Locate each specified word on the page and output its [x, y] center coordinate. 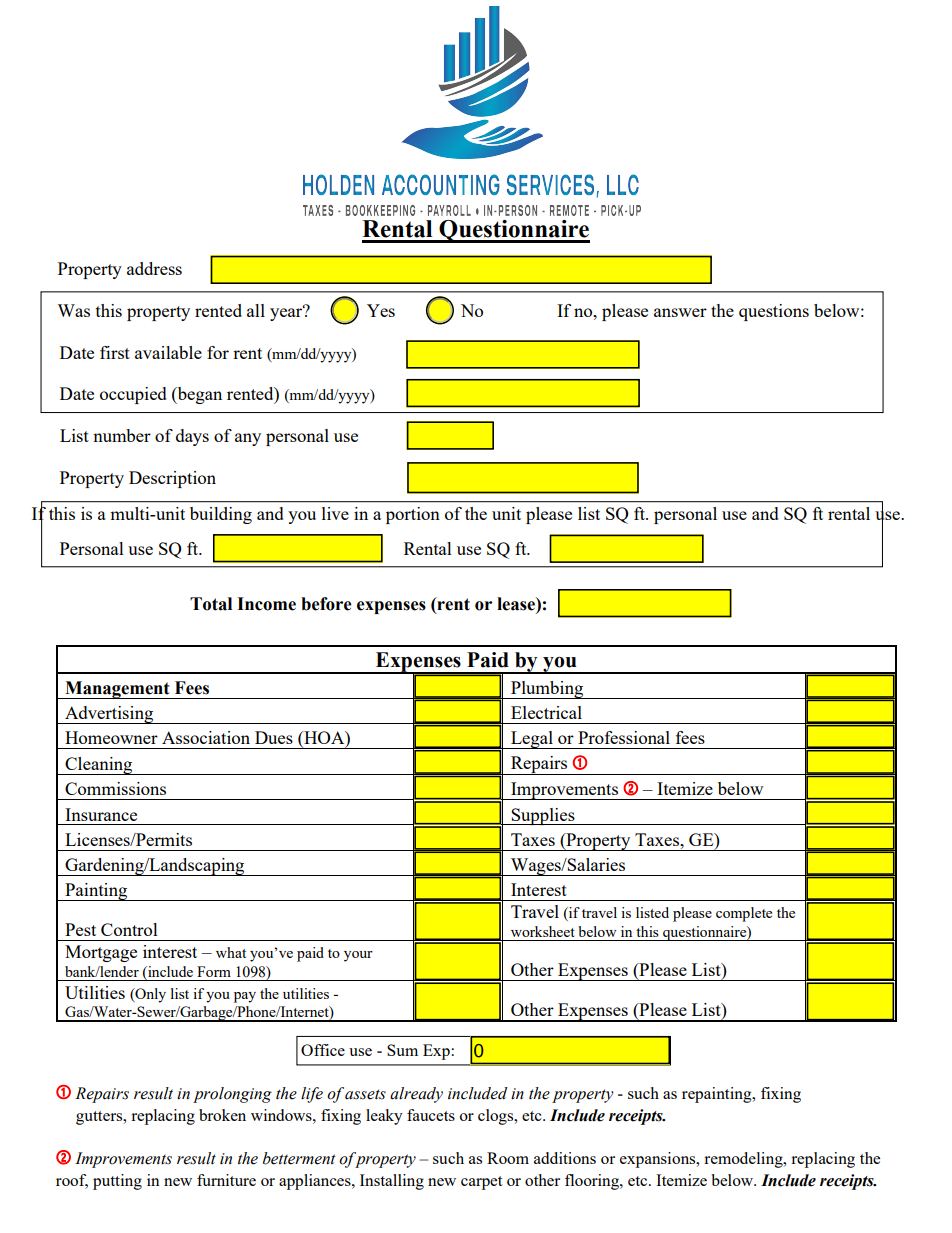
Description [172, 479]
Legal [532, 740]
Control [129, 929]
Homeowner [111, 737]
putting [117, 1182]
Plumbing [547, 690]
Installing [392, 1182]
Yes [381, 310]
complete [744, 914]
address [154, 268]
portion [413, 515]
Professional [624, 737]
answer [680, 312]
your [358, 956]
